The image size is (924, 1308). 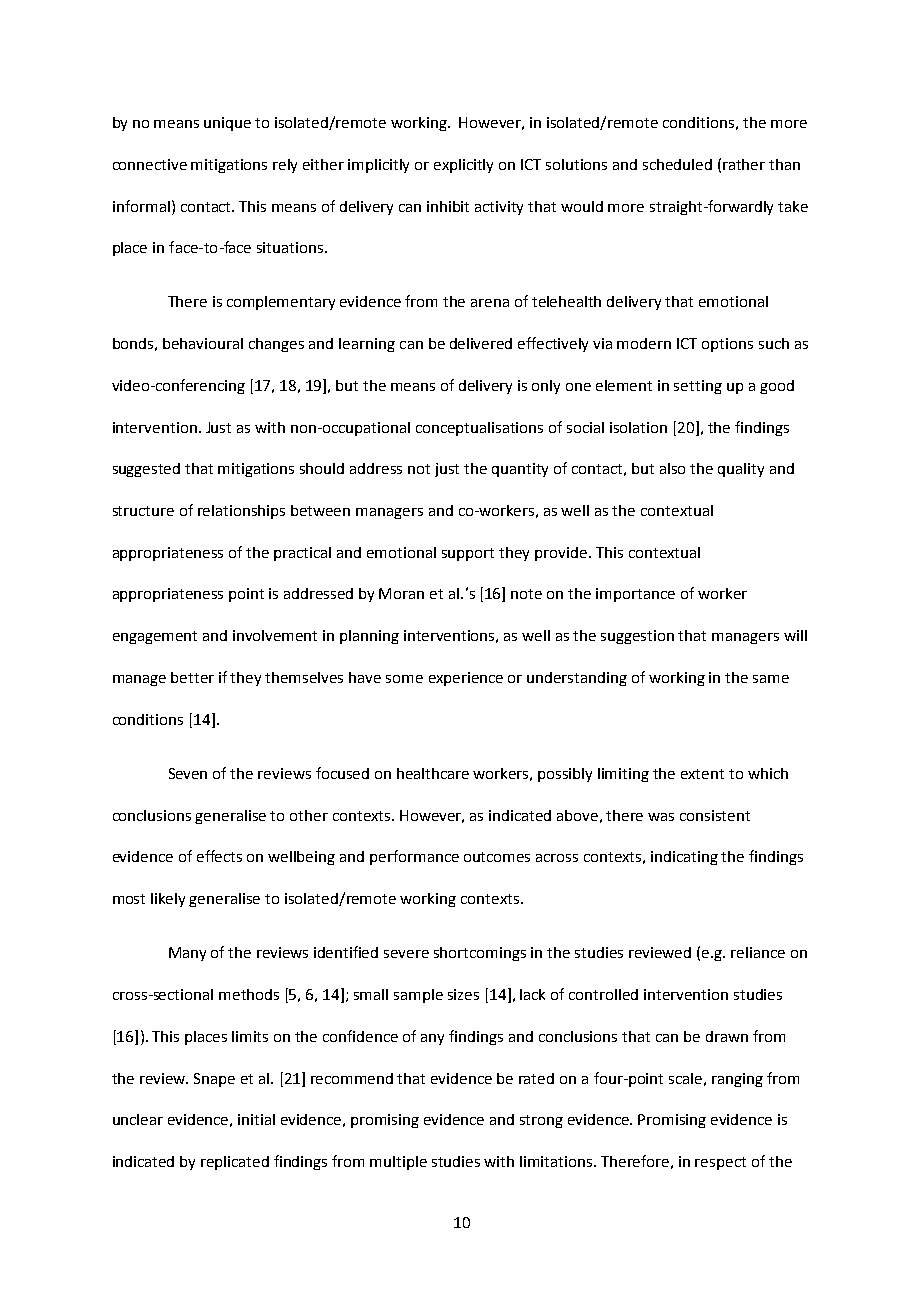 I want to click on options, so click(x=727, y=345).
